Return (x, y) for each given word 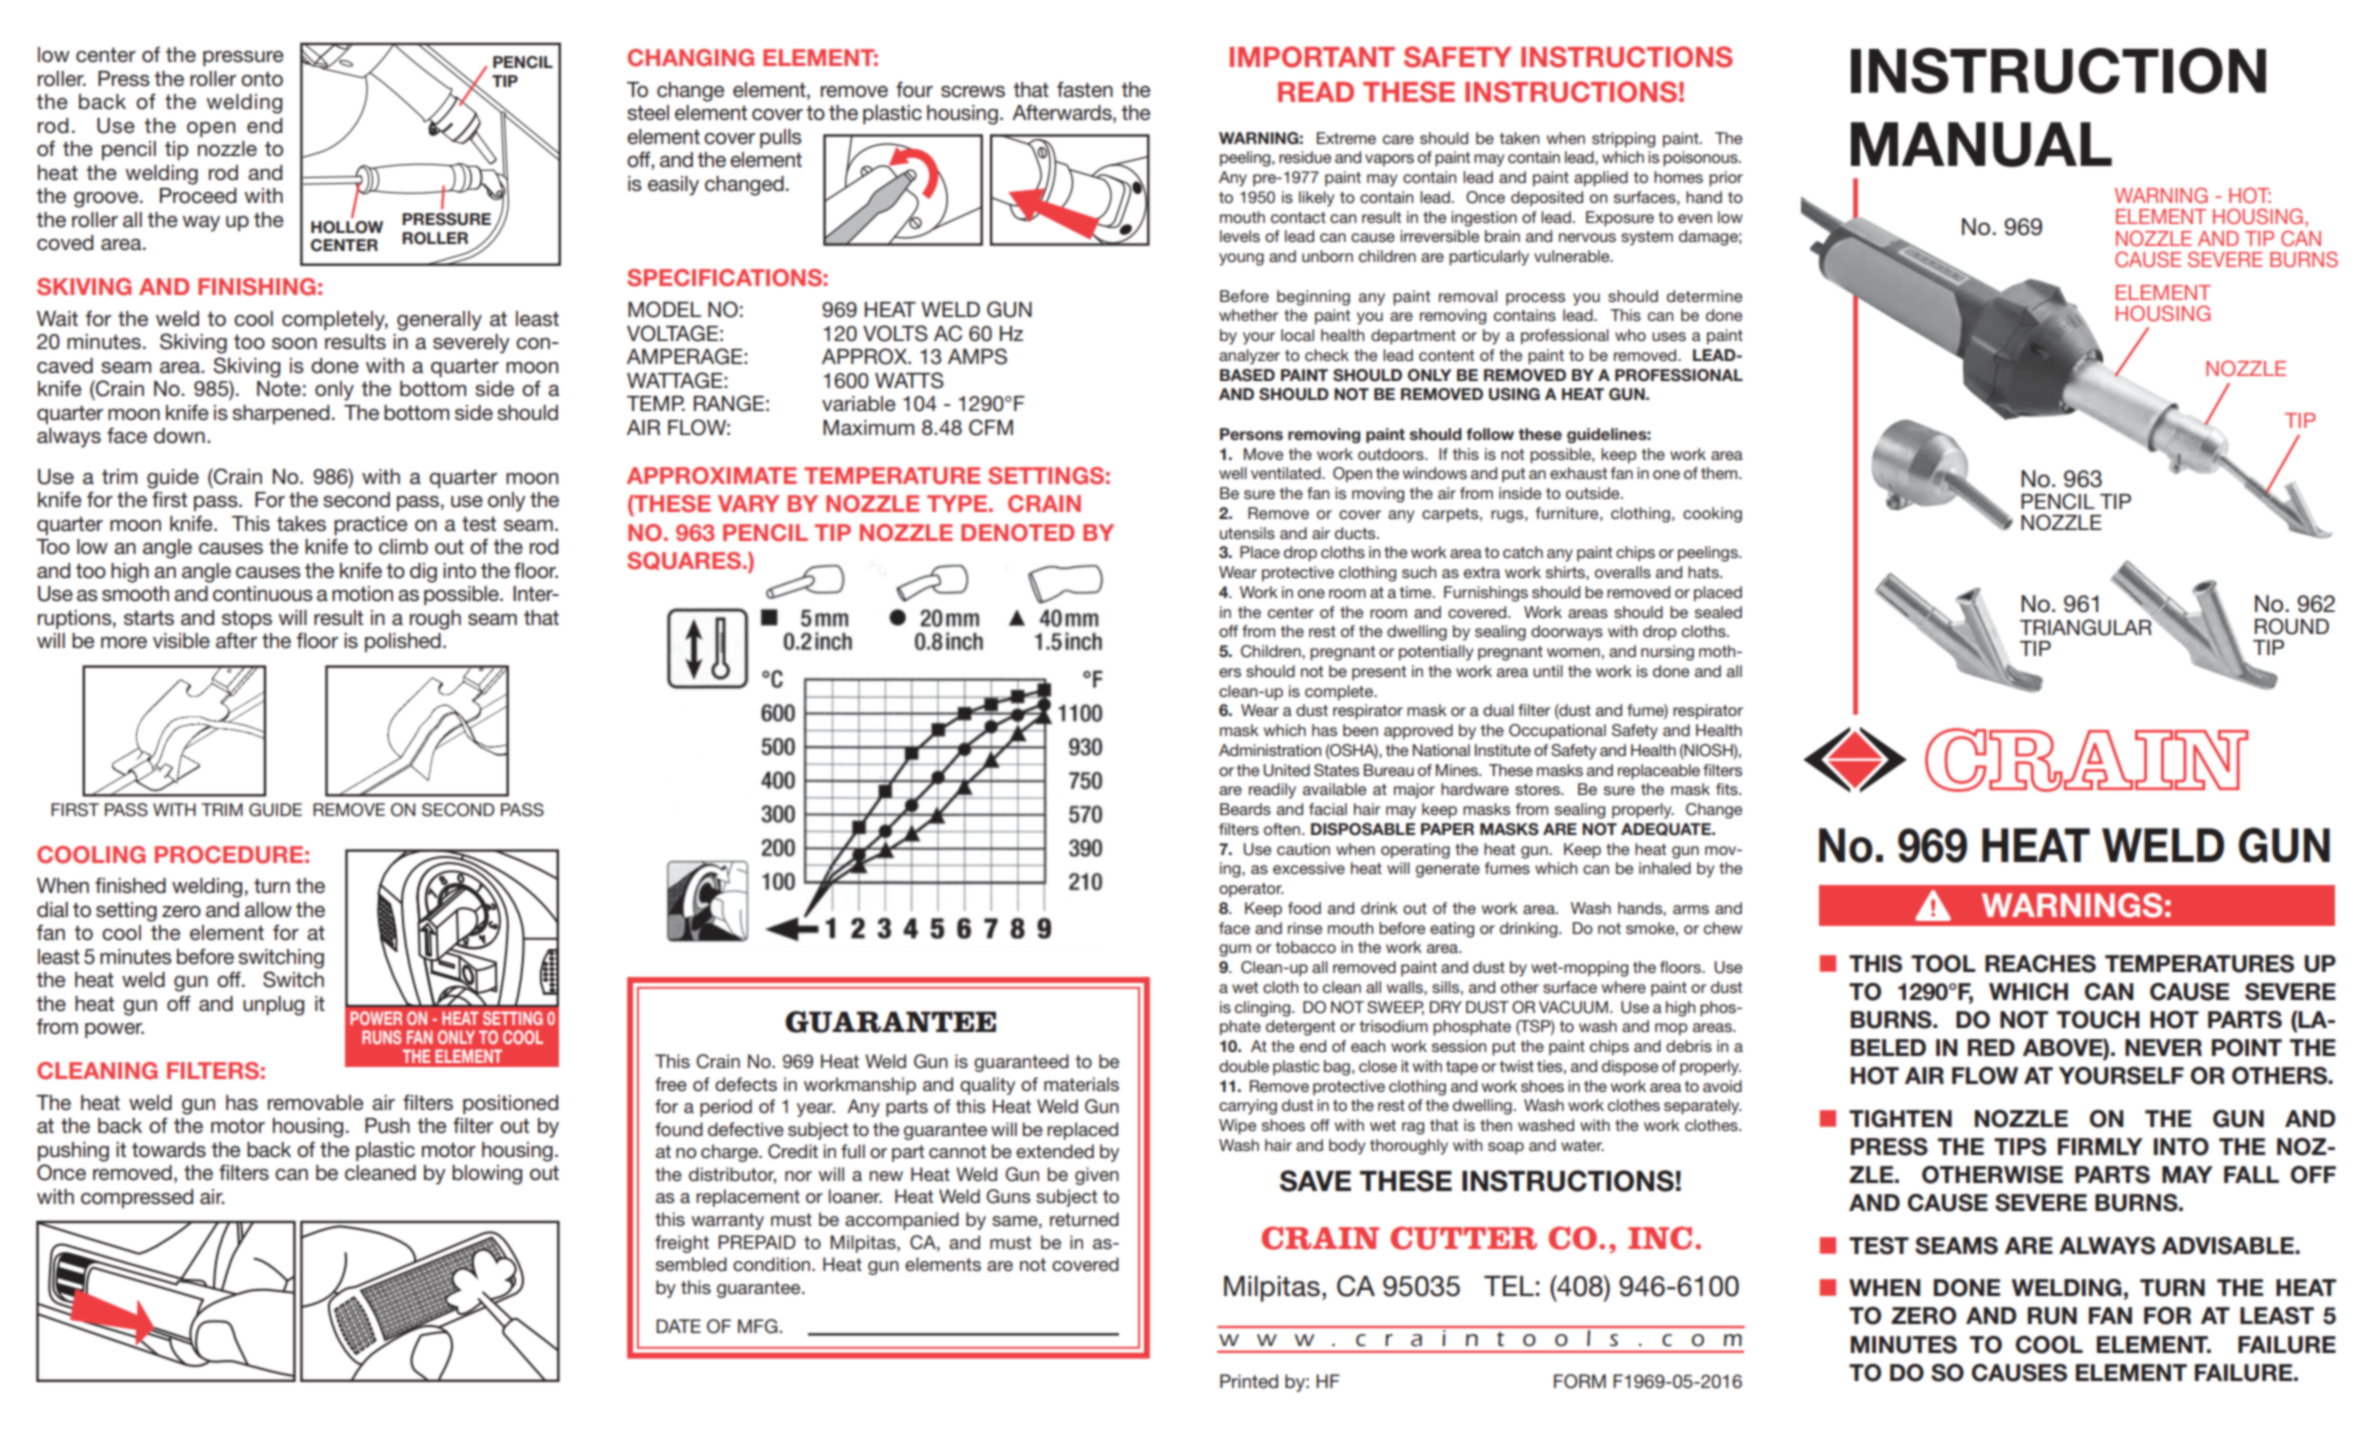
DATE (678, 1326)
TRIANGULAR (2087, 626)
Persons (1251, 434)
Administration (1270, 750)
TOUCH (2098, 1020)
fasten (1085, 89)
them (1720, 473)
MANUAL (1981, 144)
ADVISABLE (2229, 1246)
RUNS (381, 1037)
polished (403, 642)
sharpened (281, 414)
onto (262, 79)
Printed (1249, 1381)
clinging (1264, 1009)
